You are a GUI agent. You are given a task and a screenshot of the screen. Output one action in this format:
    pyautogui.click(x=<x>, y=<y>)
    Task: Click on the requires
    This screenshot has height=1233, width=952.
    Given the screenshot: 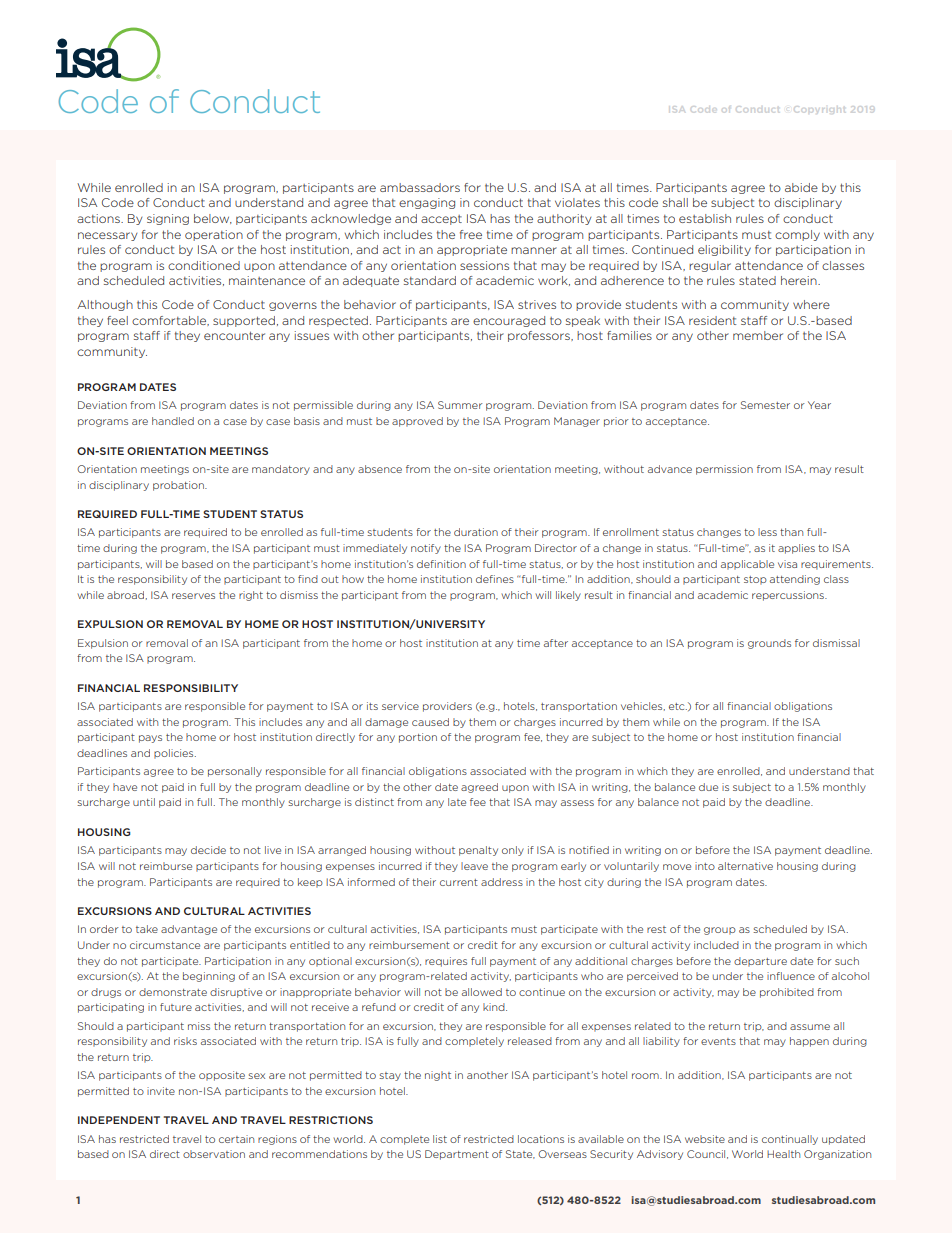 What is the action you would take?
    pyautogui.click(x=446, y=962)
